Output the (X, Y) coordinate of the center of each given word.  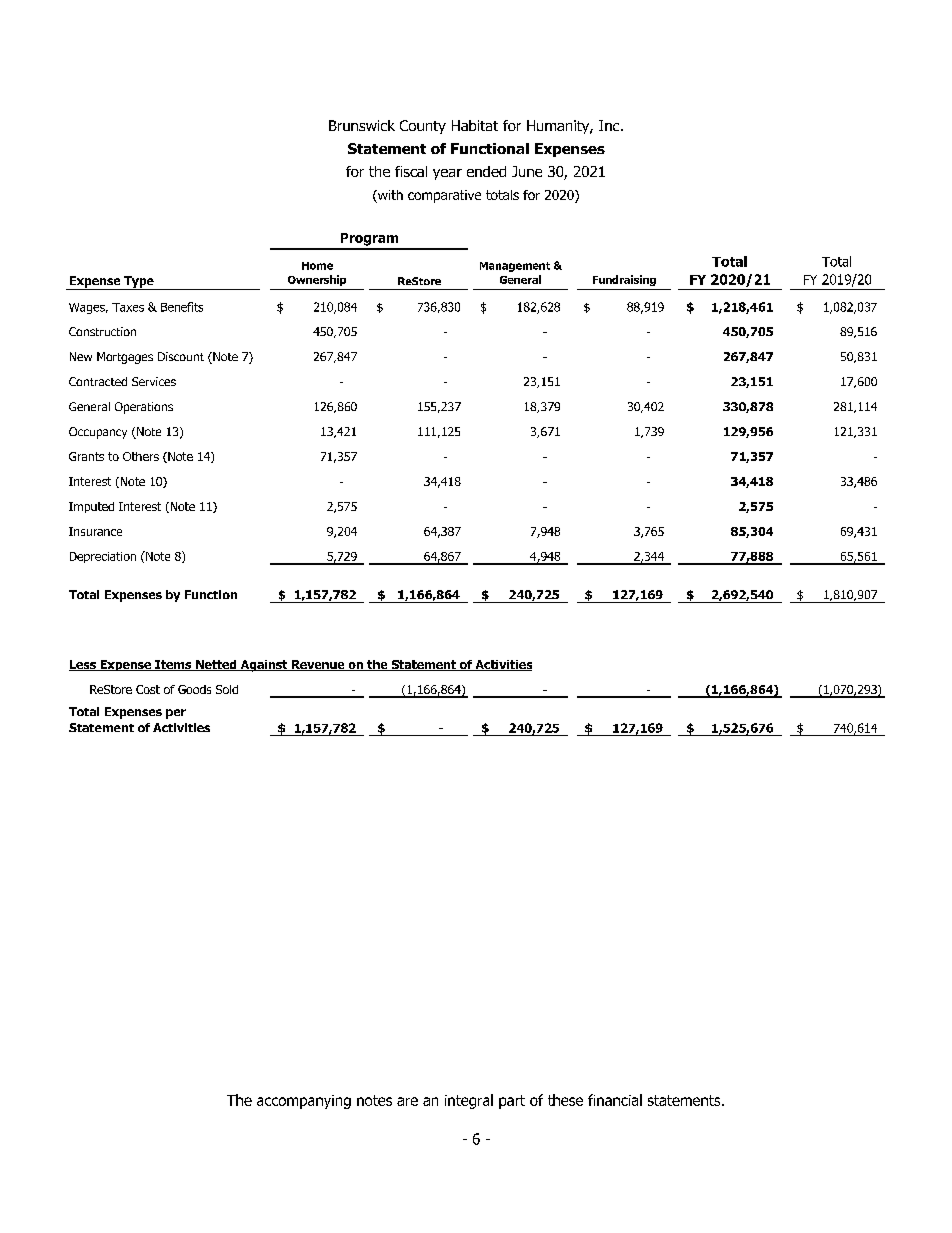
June (527, 171)
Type (139, 283)
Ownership (317, 280)
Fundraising (624, 280)
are (407, 1101)
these (565, 1100)
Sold (227, 689)
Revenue (318, 665)
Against (264, 666)
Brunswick (362, 125)
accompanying (304, 1102)
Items (173, 665)
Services (154, 381)
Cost (148, 689)
